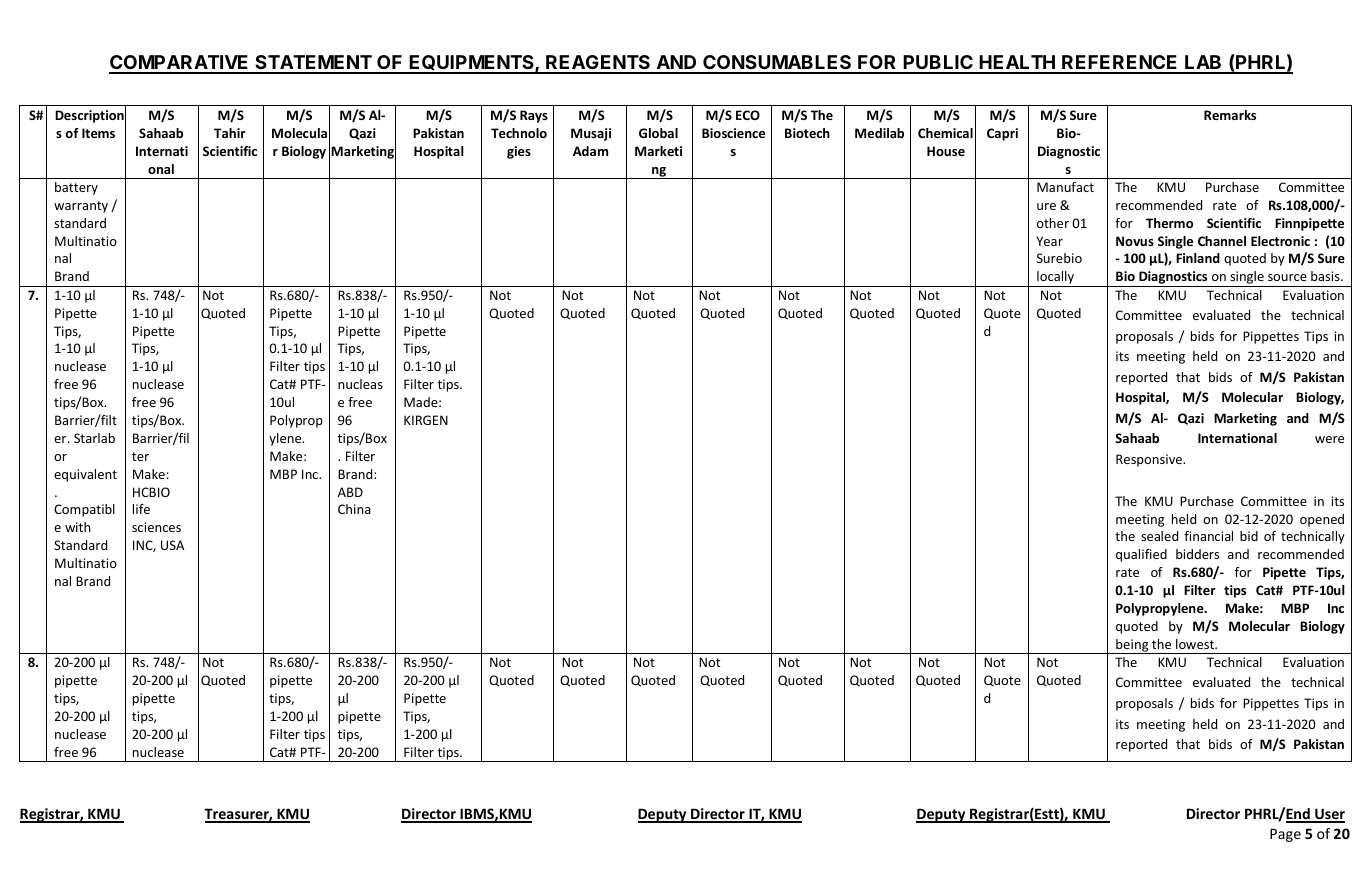 This screenshot has height=896, width=1370. I want to click on being, so click(1132, 646).
